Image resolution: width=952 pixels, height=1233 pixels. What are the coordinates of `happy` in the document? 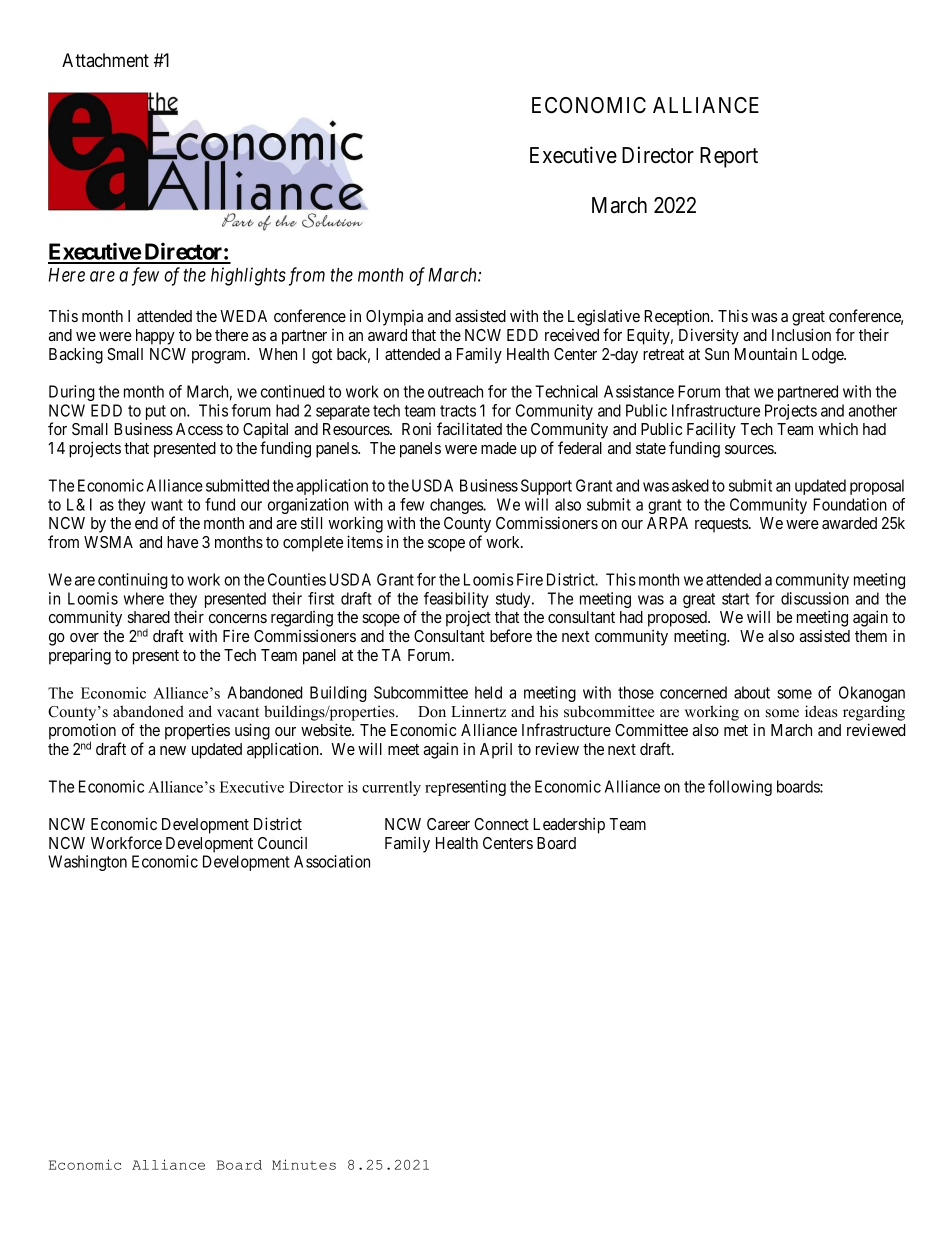 It's located at (155, 337).
